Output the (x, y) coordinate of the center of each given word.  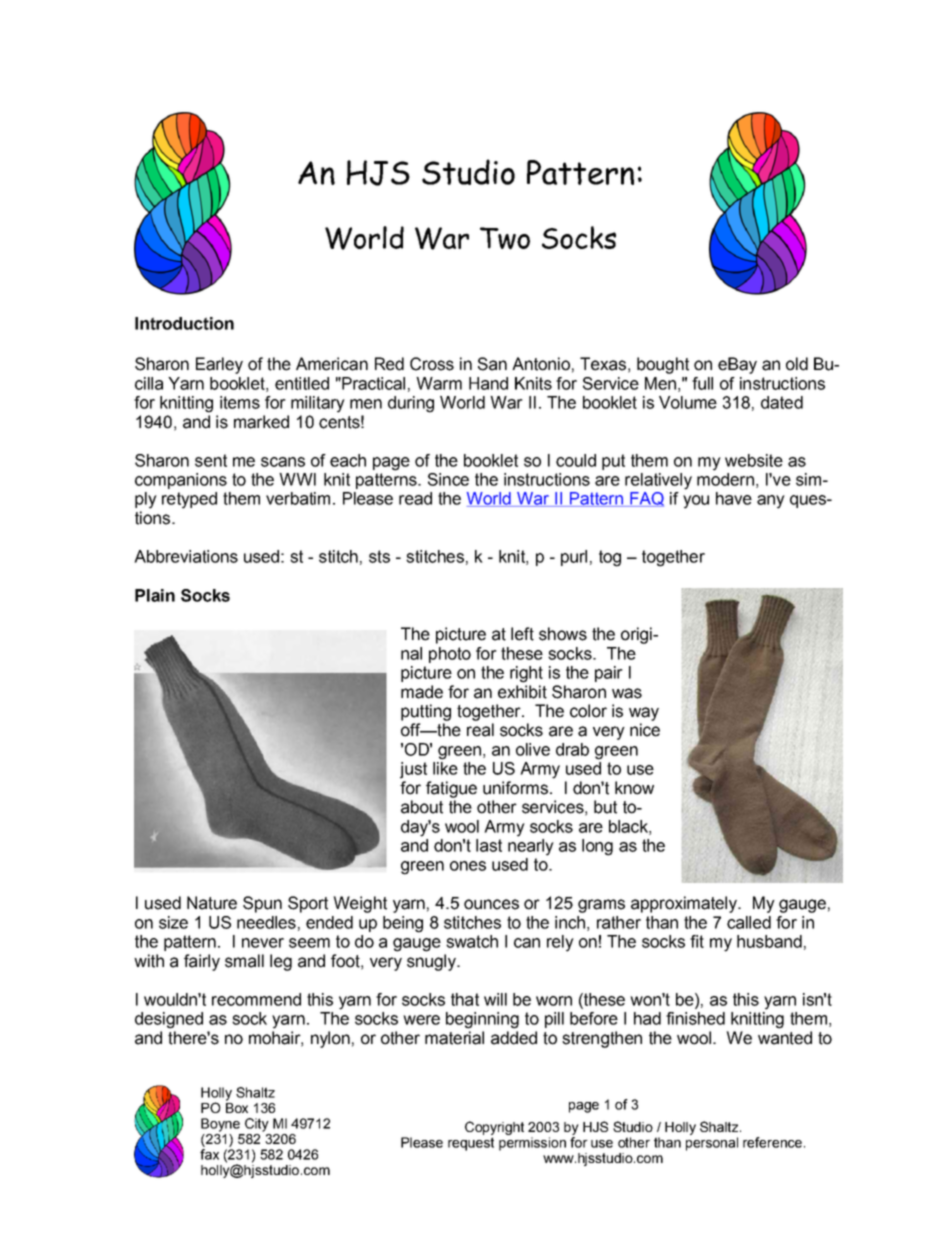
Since (448, 479)
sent (211, 460)
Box (237, 1108)
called (749, 922)
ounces (491, 904)
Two (505, 238)
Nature (212, 903)
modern (725, 479)
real (480, 730)
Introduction (184, 323)
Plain (155, 595)
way (644, 714)
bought (663, 365)
